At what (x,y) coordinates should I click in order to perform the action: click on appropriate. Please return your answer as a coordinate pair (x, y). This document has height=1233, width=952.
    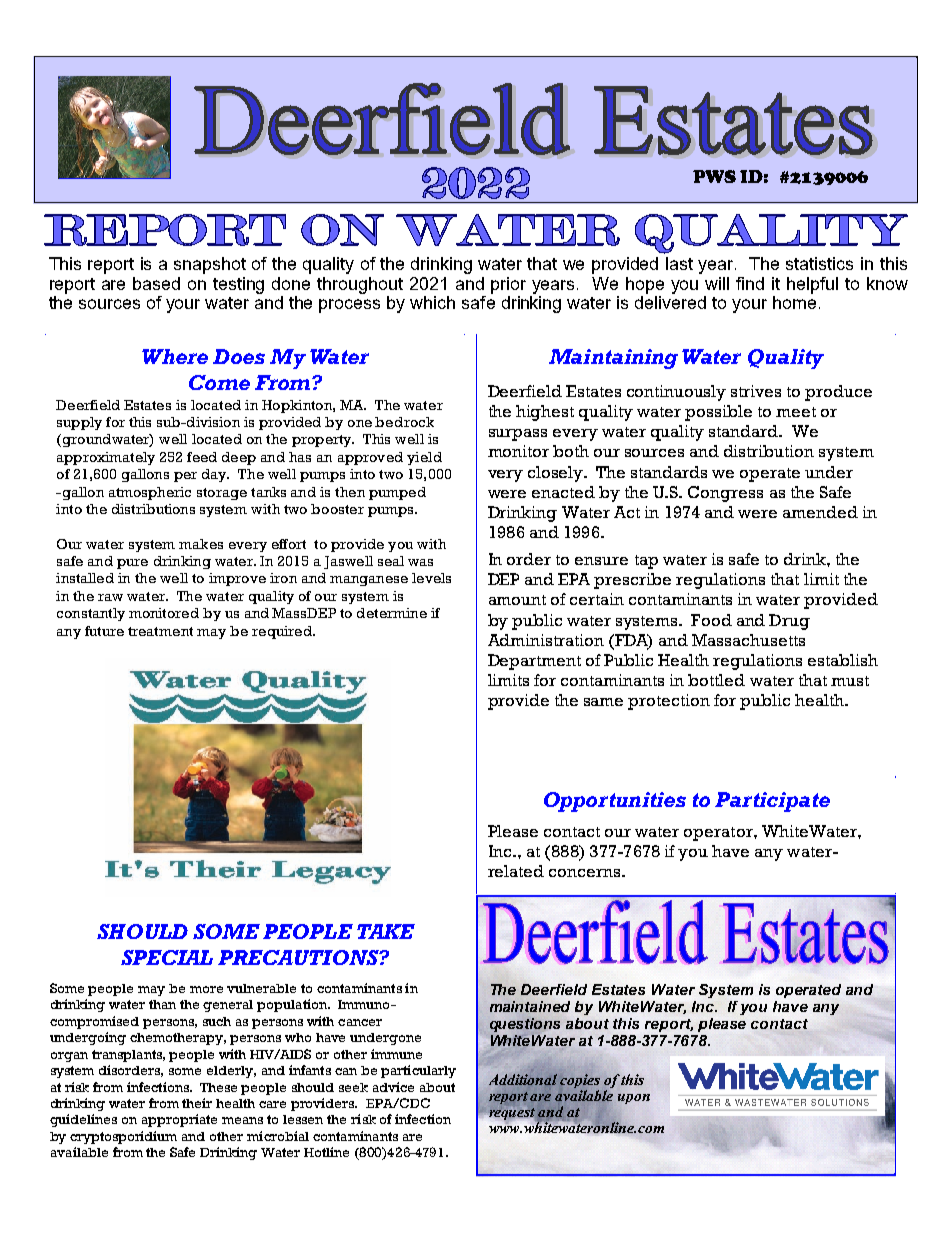
    Looking at the image, I should click on (179, 1120).
